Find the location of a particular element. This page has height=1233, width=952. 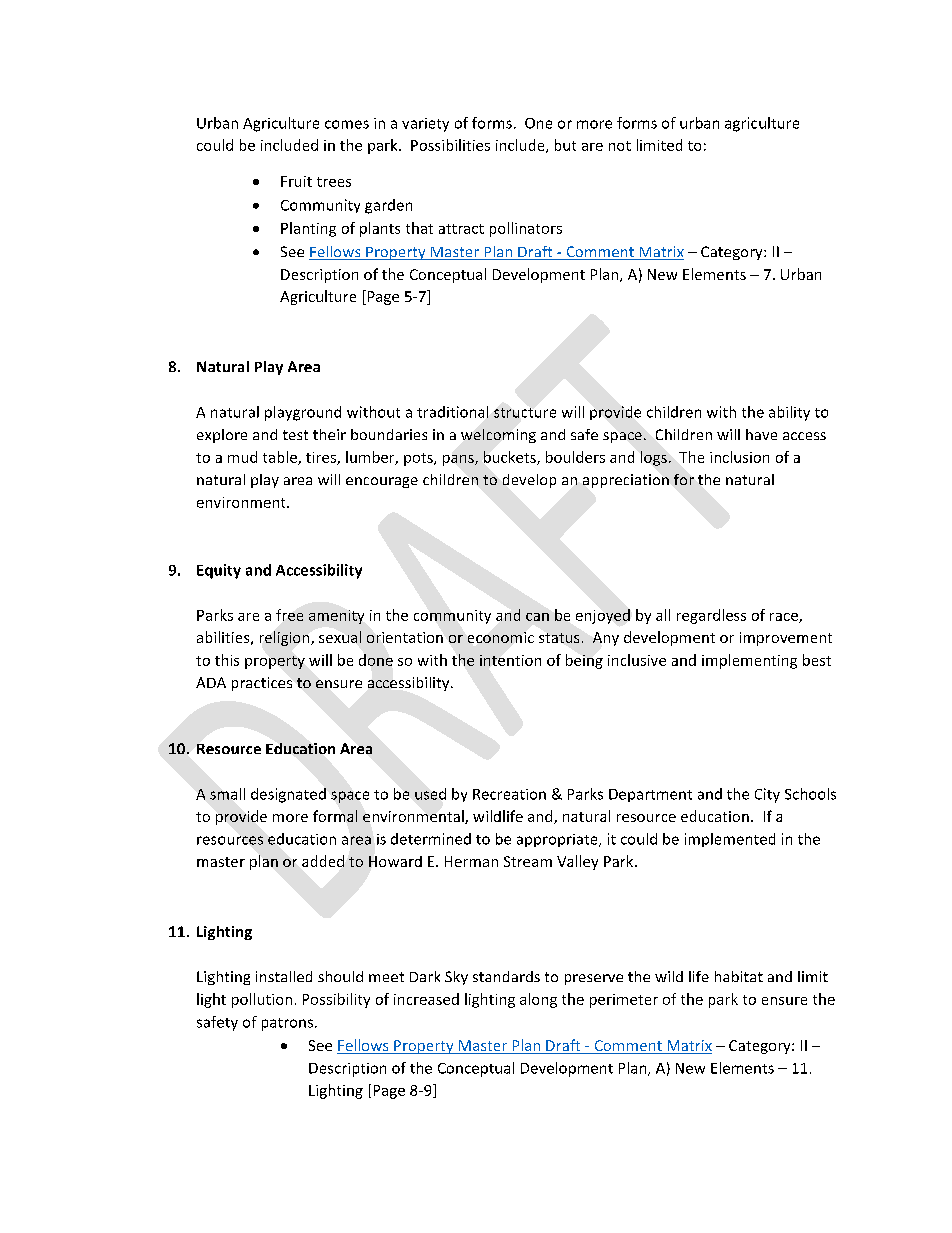

not is located at coordinates (620, 146).
